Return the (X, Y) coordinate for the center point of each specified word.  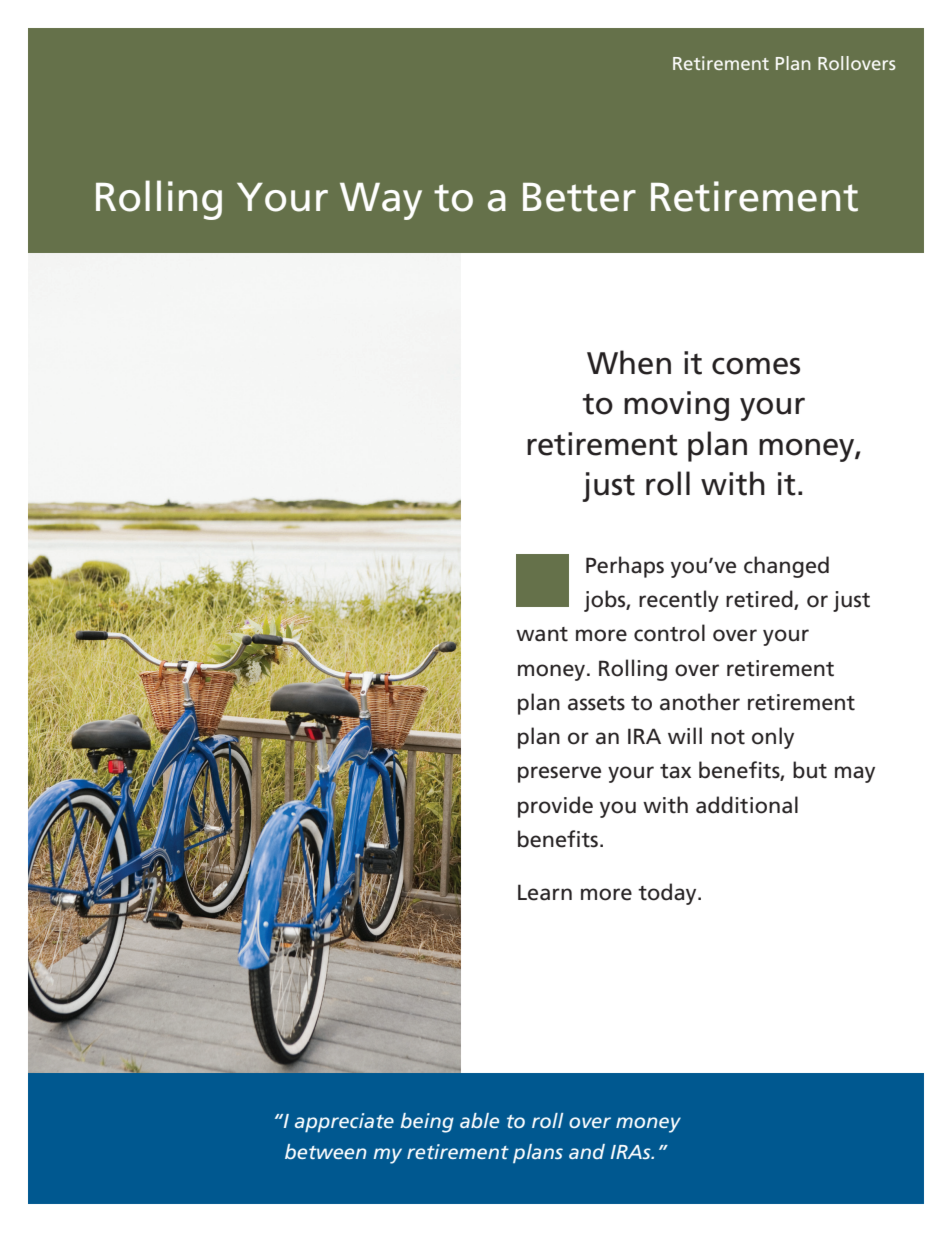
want (542, 634)
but (810, 770)
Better (579, 197)
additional (747, 805)
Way (381, 201)
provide (555, 807)
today (668, 894)
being (427, 1123)
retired (760, 600)
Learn (545, 892)
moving (676, 406)
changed (786, 567)
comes (756, 366)
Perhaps (625, 567)
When (629, 362)
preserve (559, 774)
